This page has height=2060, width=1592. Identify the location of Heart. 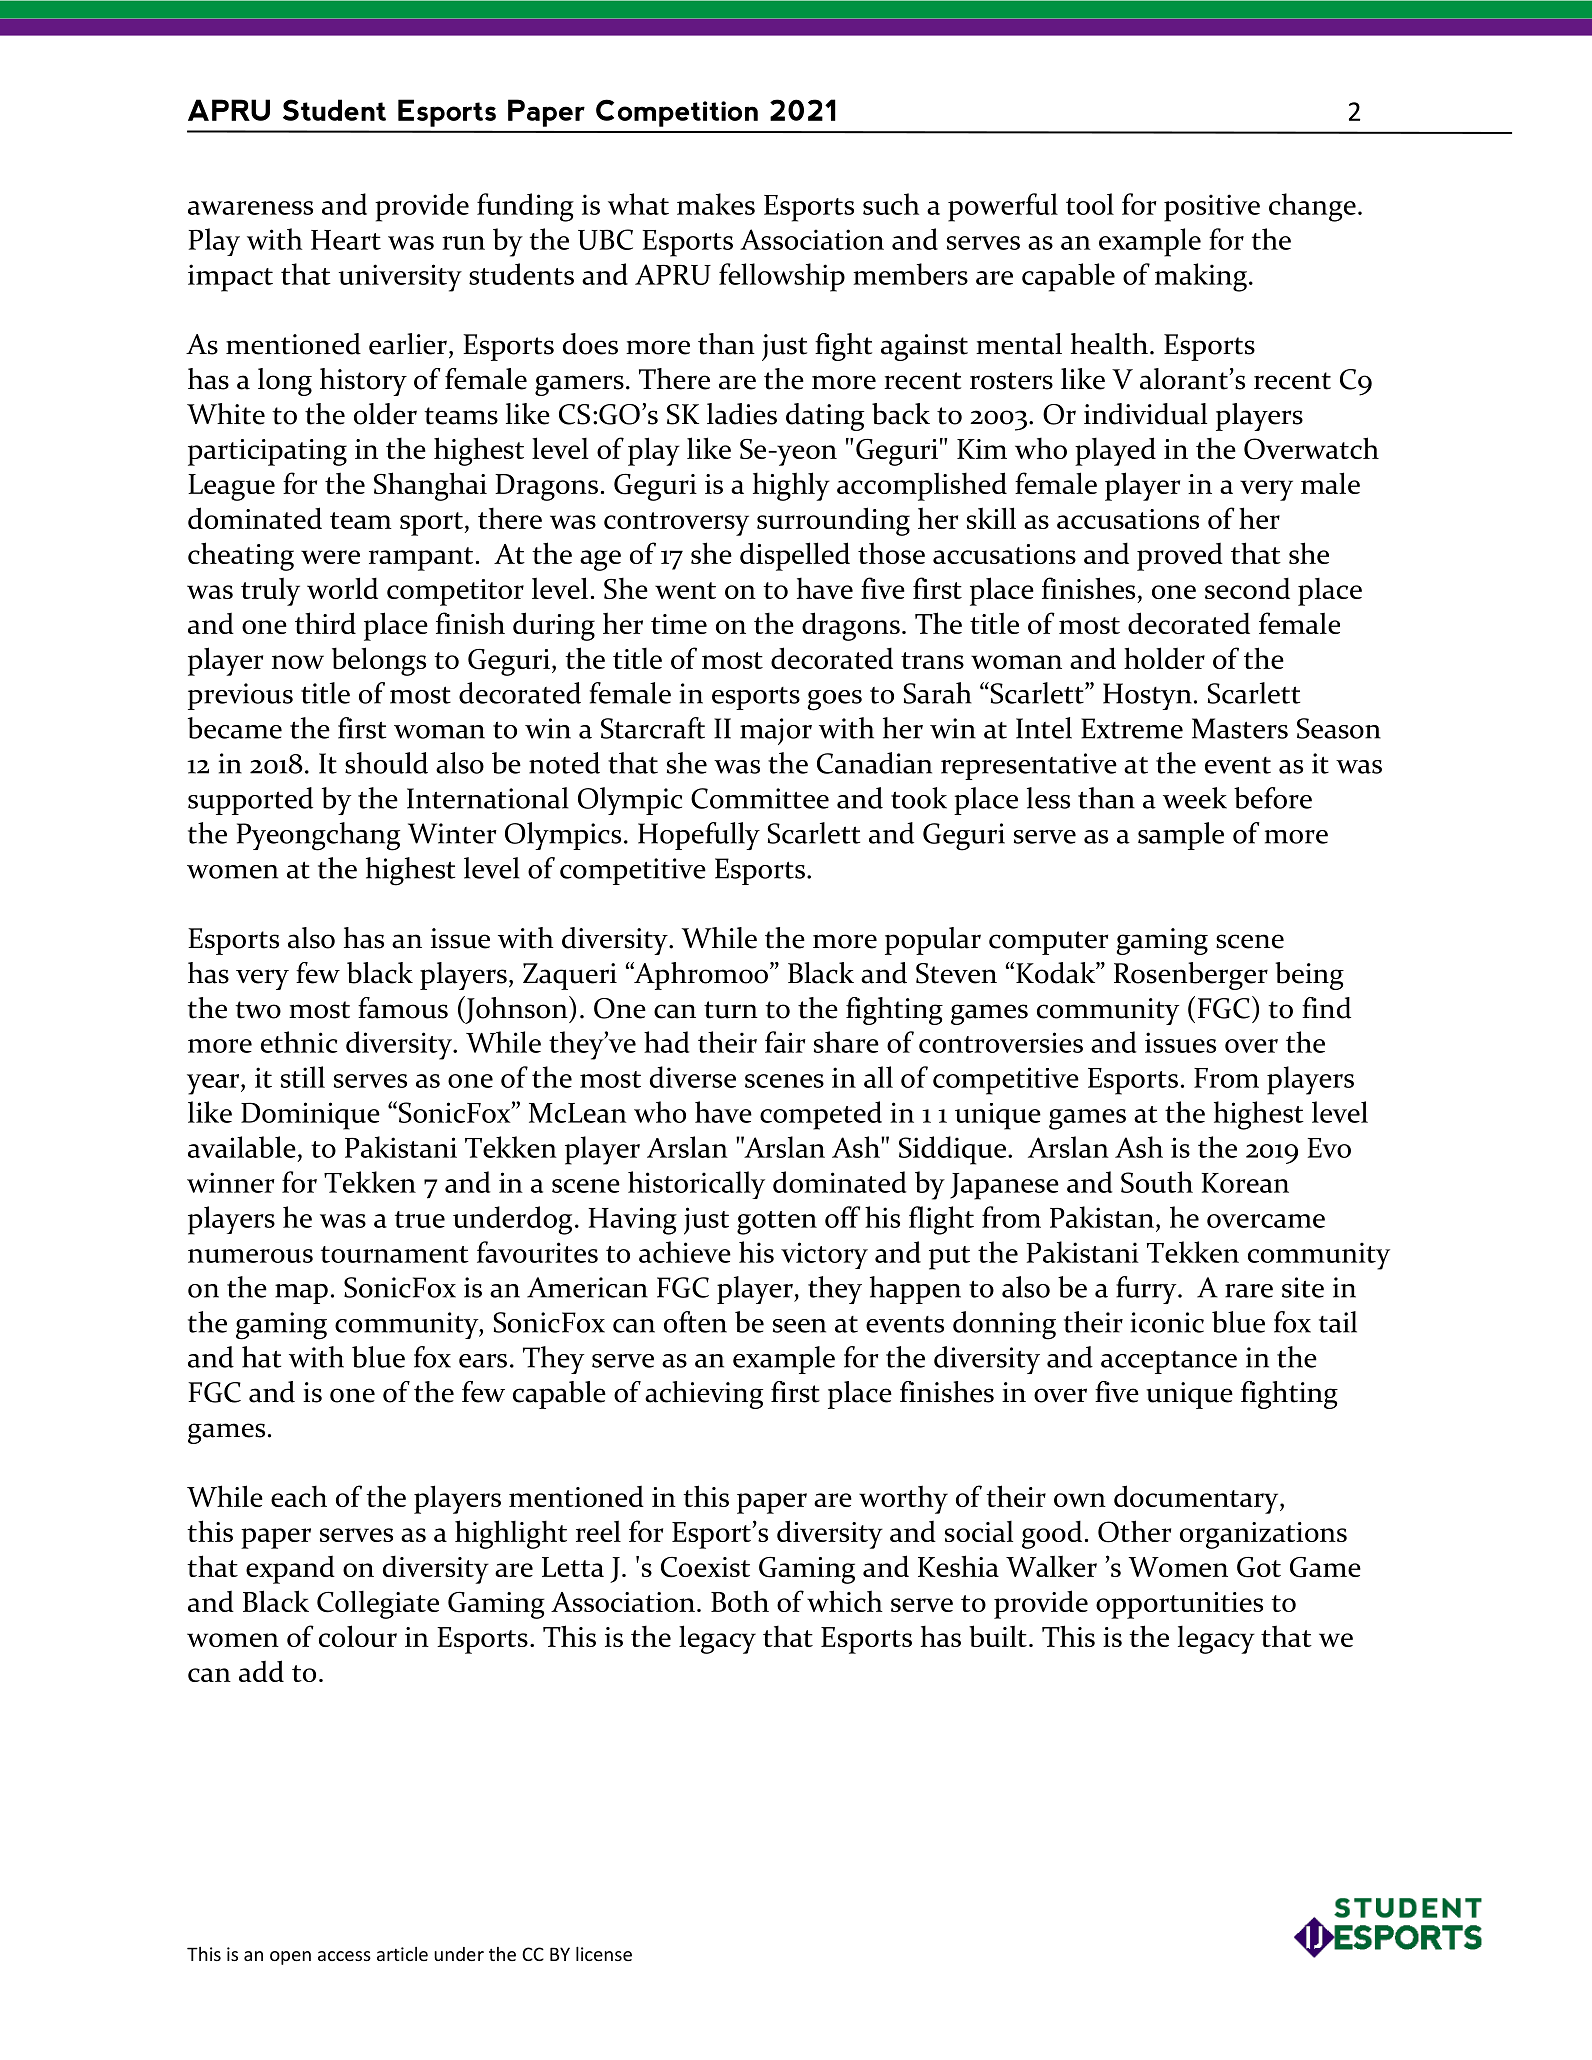
(346, 240).
